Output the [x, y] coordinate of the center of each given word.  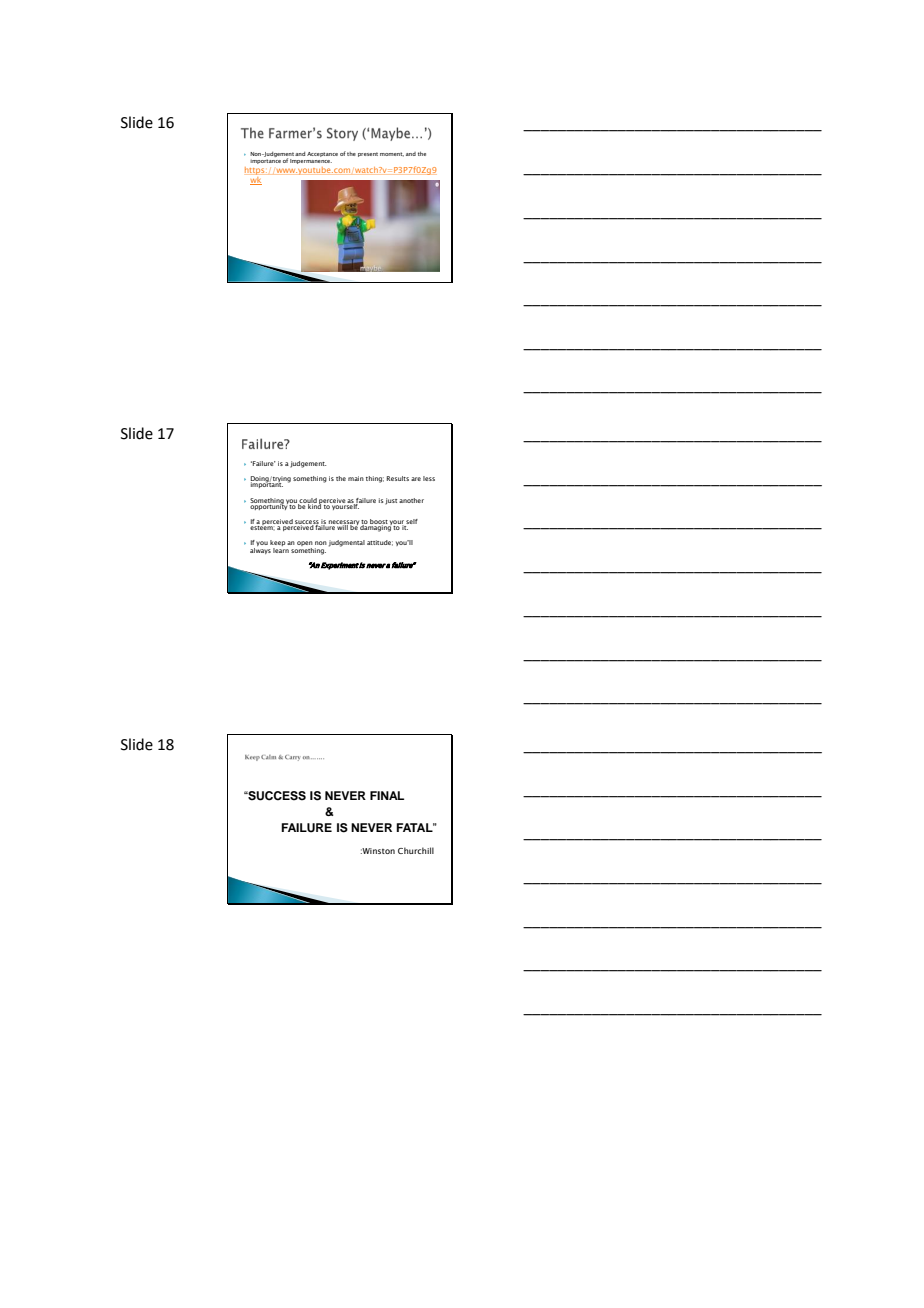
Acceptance [322, 154]
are [416, 479]
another [411, 500]
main [356, 478]
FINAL [387, 795]
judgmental [347, 543]
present [368, 154]
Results [398, 478]
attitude [380, 543]
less [429, 478]
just [391, 501]
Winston [378, 851]
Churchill [416, 850]
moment [392, 154]
